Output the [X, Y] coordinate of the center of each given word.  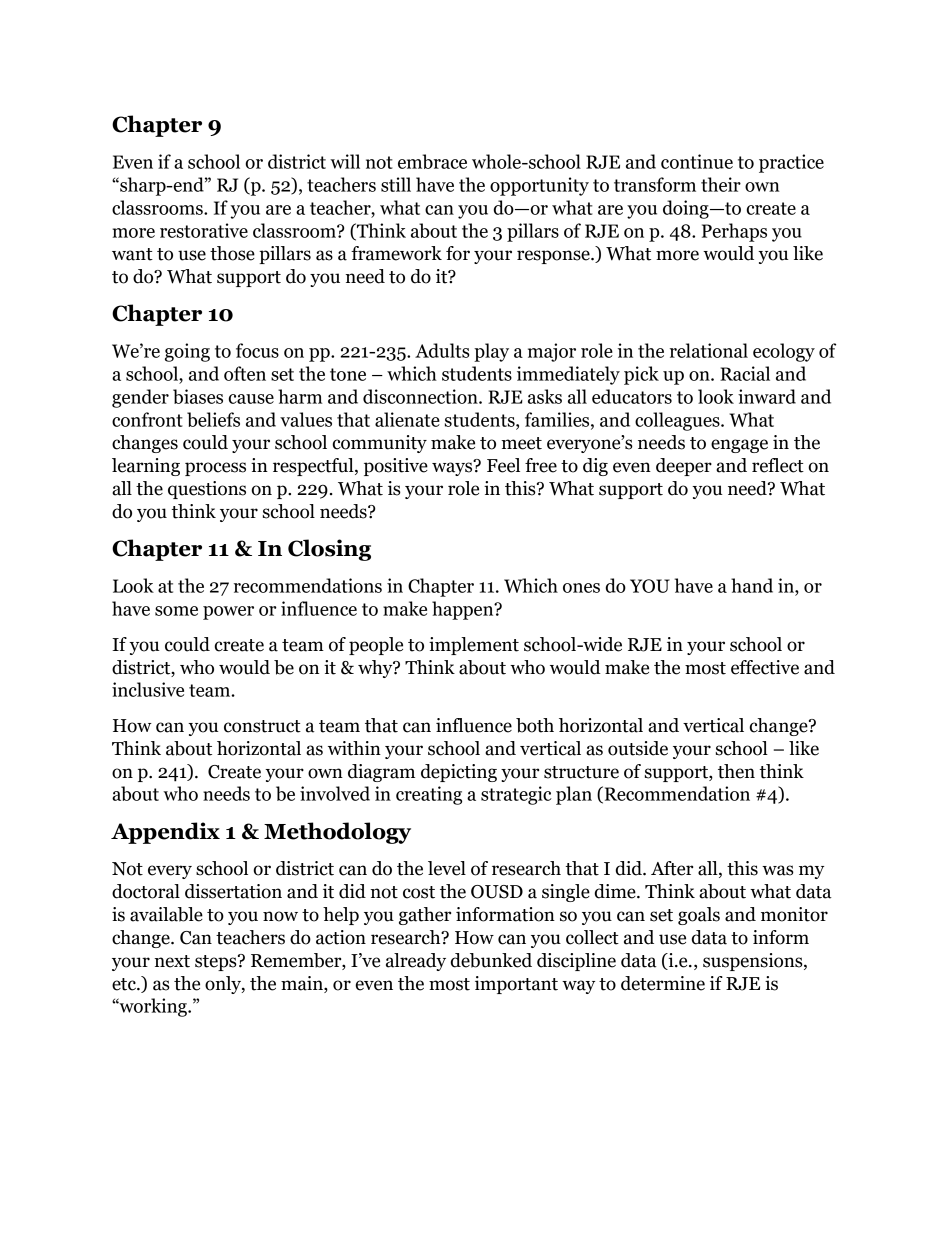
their [721, 184]
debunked [491, 960]
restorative [204, 230]
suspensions [754, 962]
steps [217, 962]
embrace [432, 161]
